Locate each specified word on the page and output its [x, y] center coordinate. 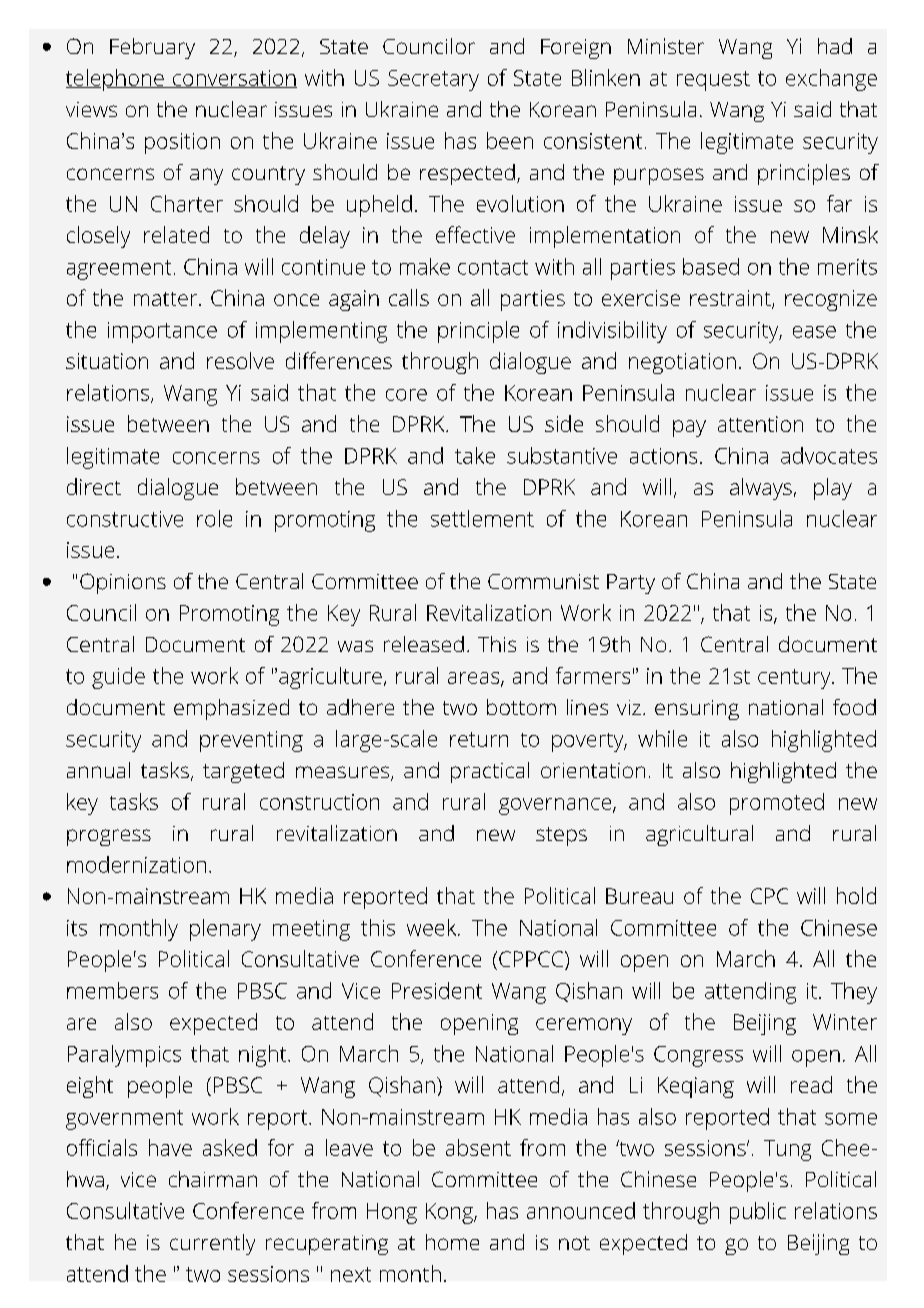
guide [118, 678]
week [433, 927]
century [795, 679]
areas [475, 679]
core [406, 395]
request [713, 81]
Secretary [433, 80]
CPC [769, 896]
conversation [233, 79]
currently [212, 1244]
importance [162, 332]
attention [760, 424]
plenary [225, 930]
